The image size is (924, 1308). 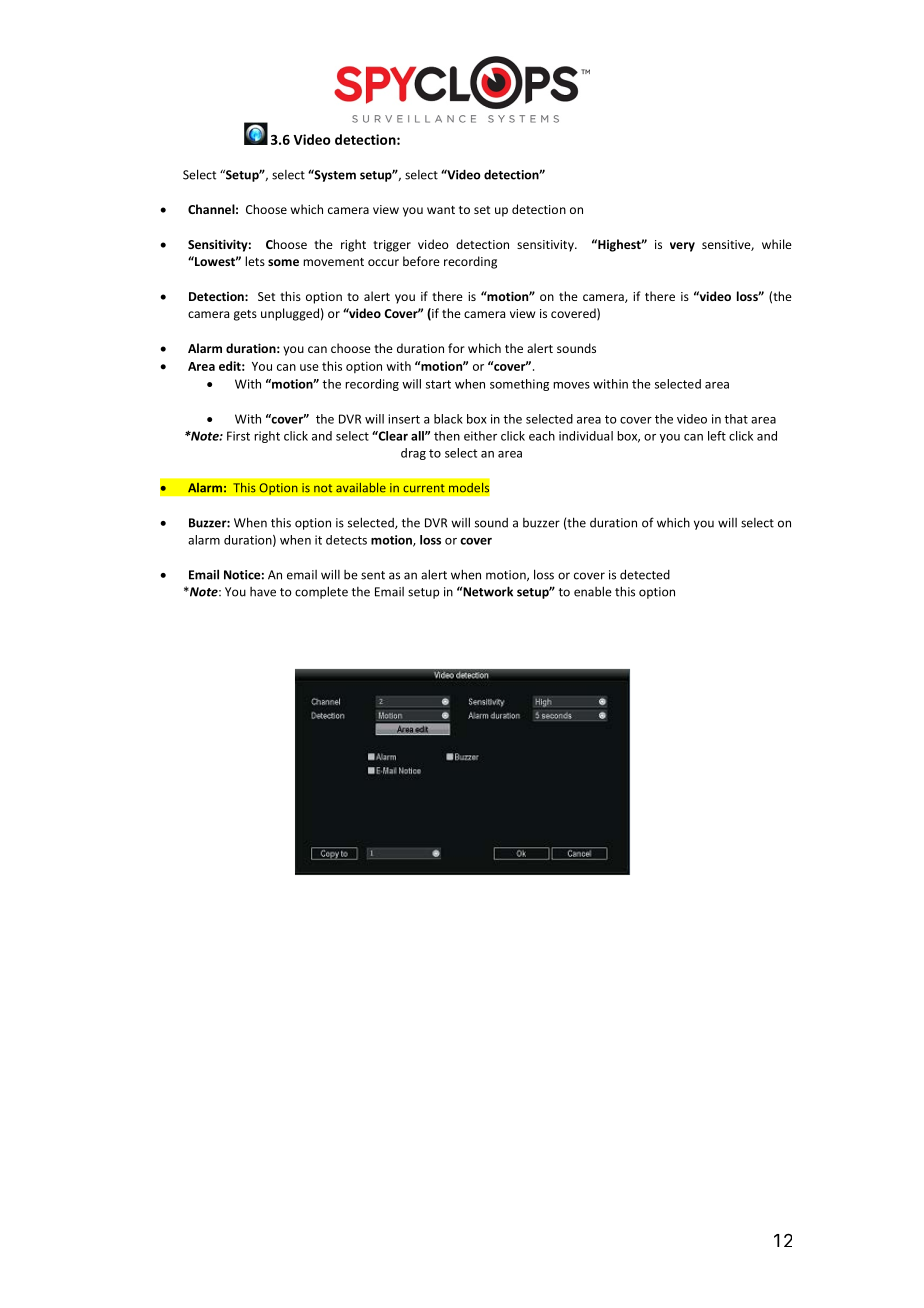 I want to click on left, so click(x=717, y=436).
